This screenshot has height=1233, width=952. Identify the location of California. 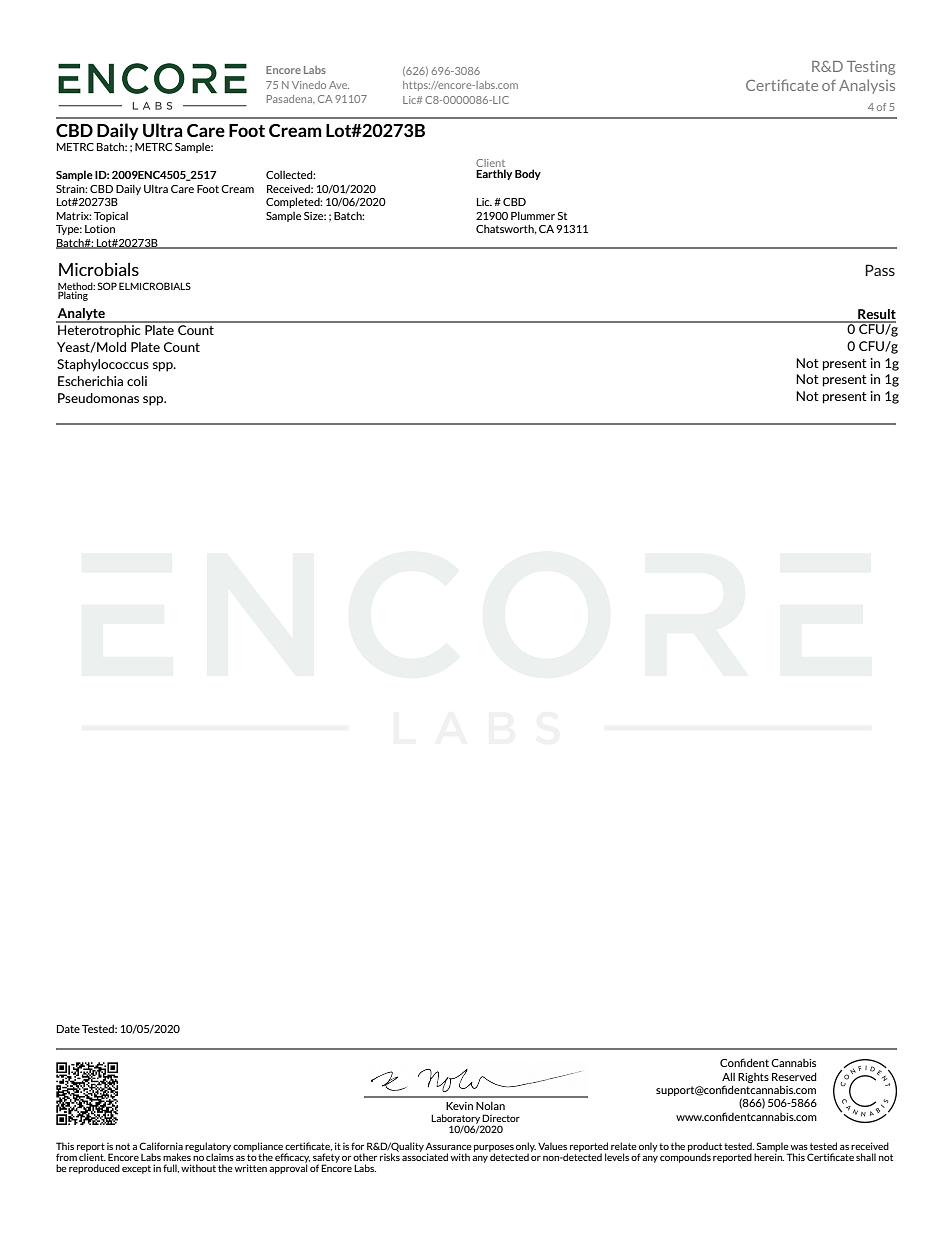
(161, 1146).
